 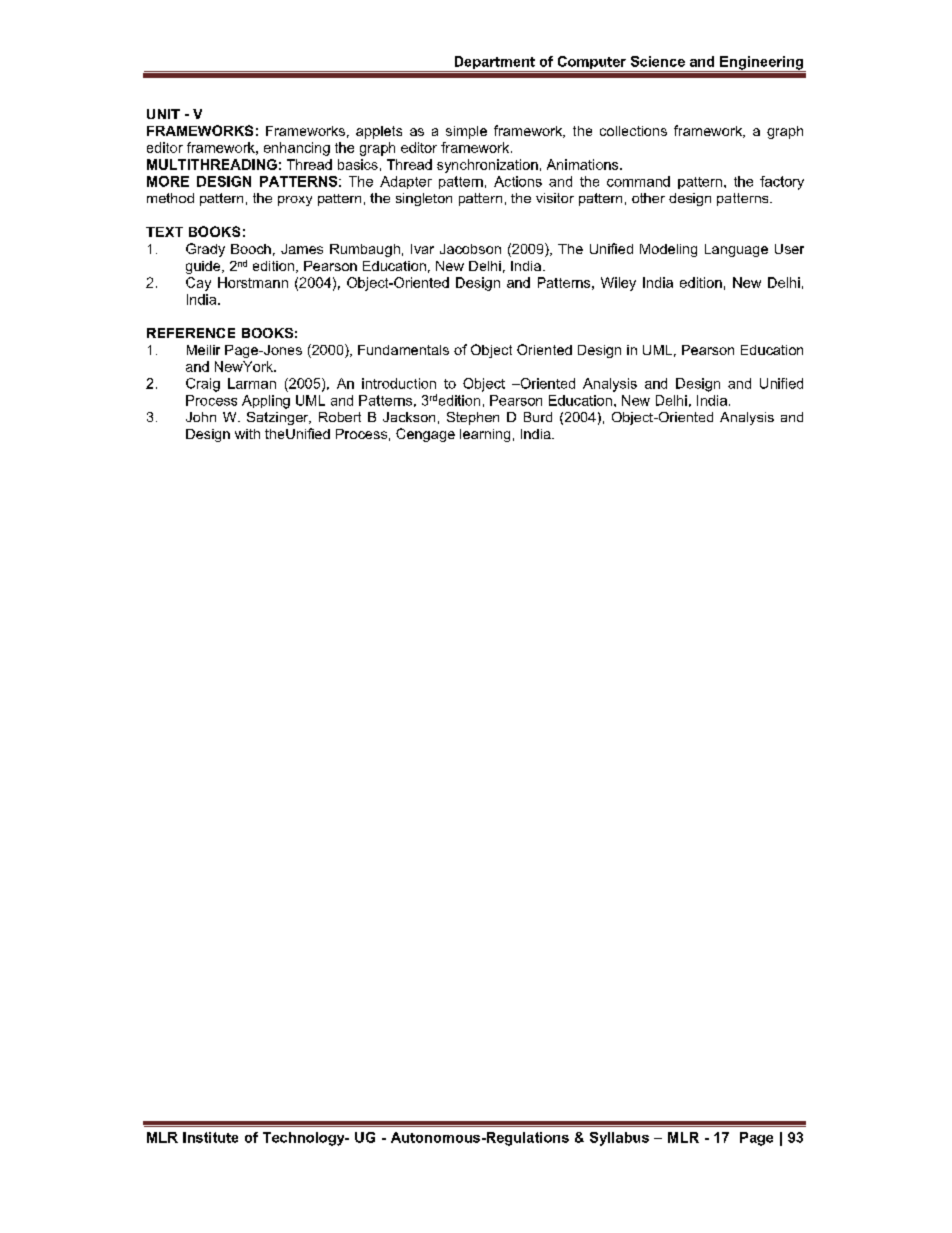 What do you see at coordinates (619, 1139) in the page?
I see `Syllabus` at bounding box center [619, 1139].
